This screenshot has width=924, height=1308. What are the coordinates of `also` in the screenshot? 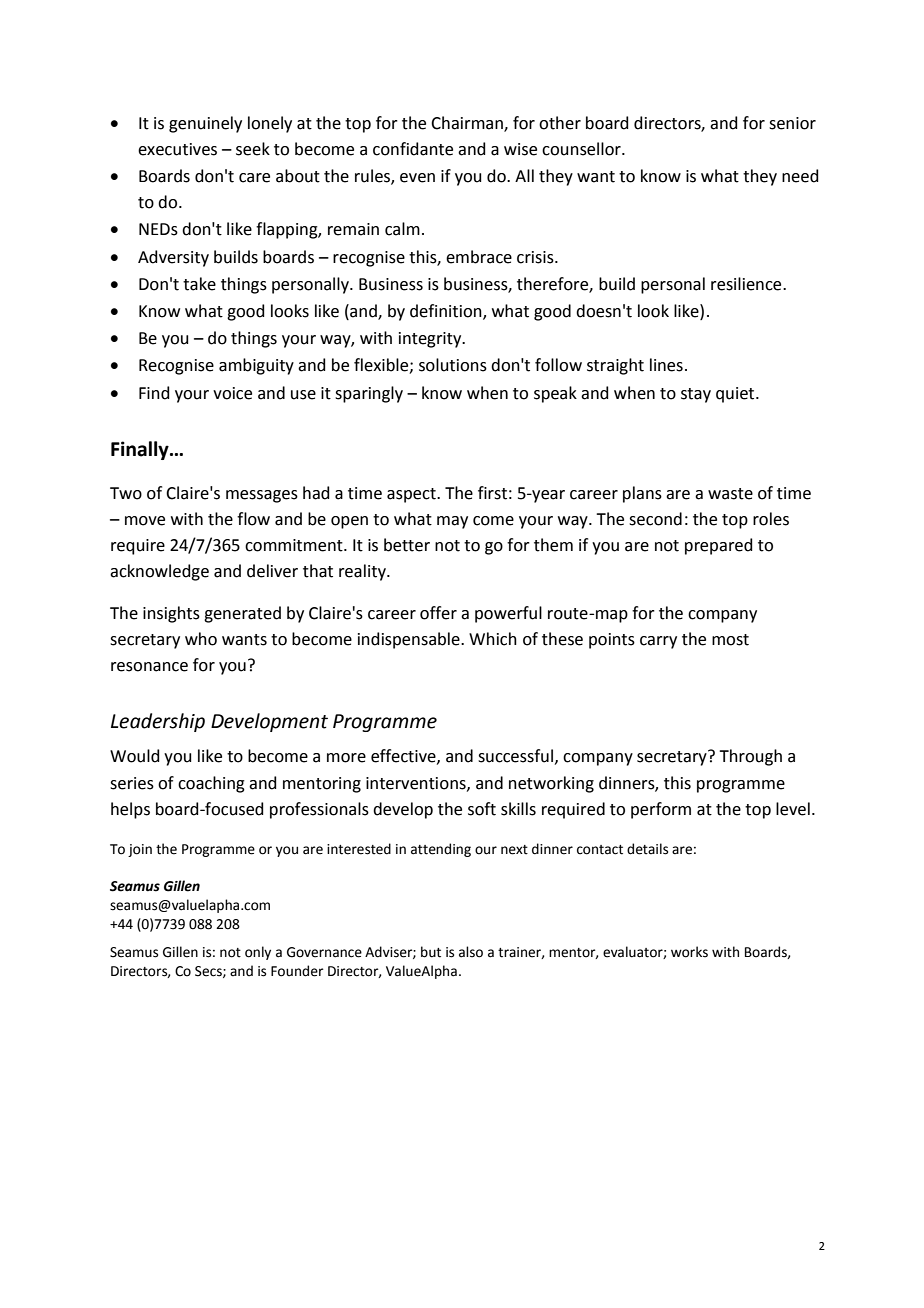 It's located at (471, 952).
